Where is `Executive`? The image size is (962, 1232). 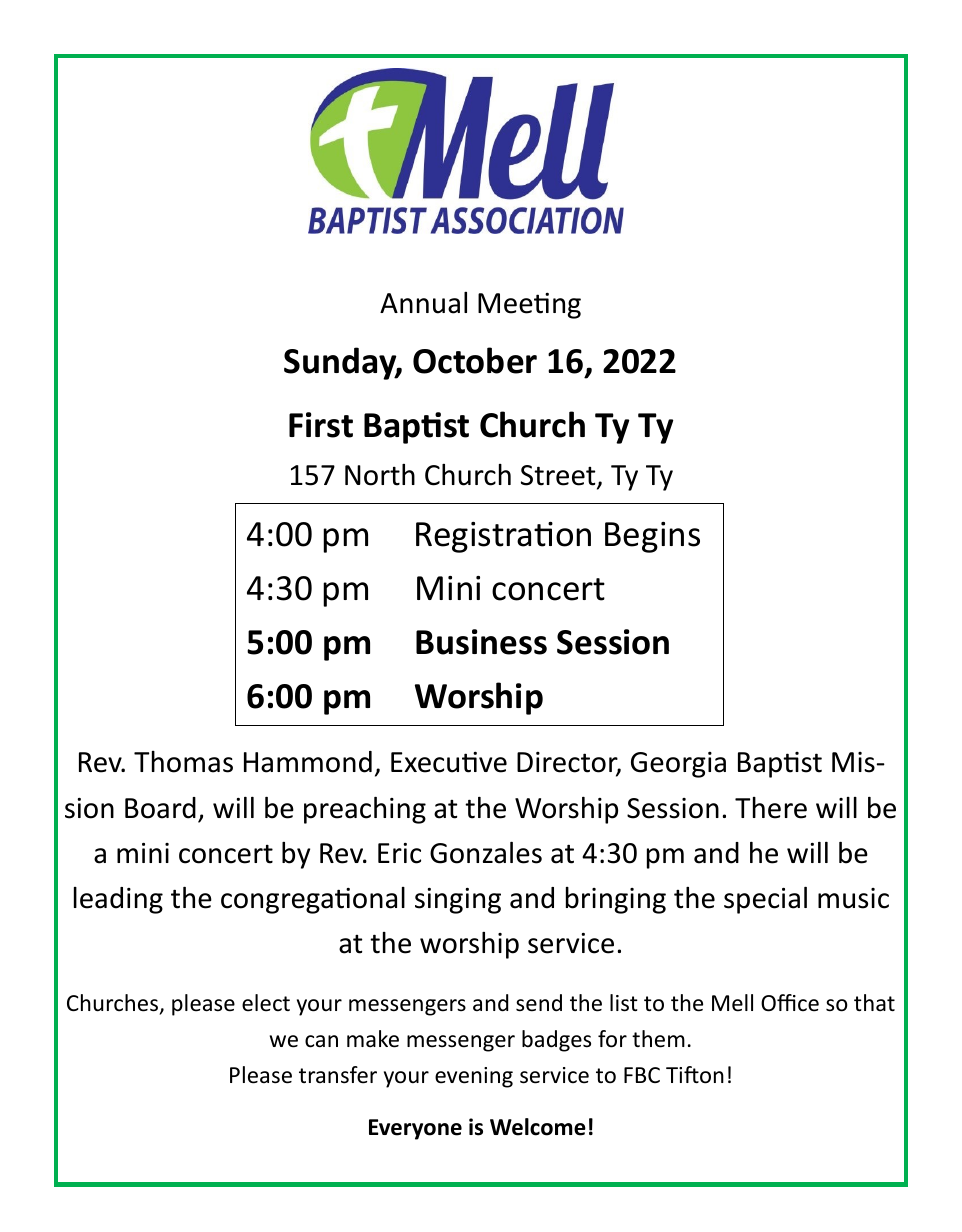
Executive is located at coordinates (449, 762).
